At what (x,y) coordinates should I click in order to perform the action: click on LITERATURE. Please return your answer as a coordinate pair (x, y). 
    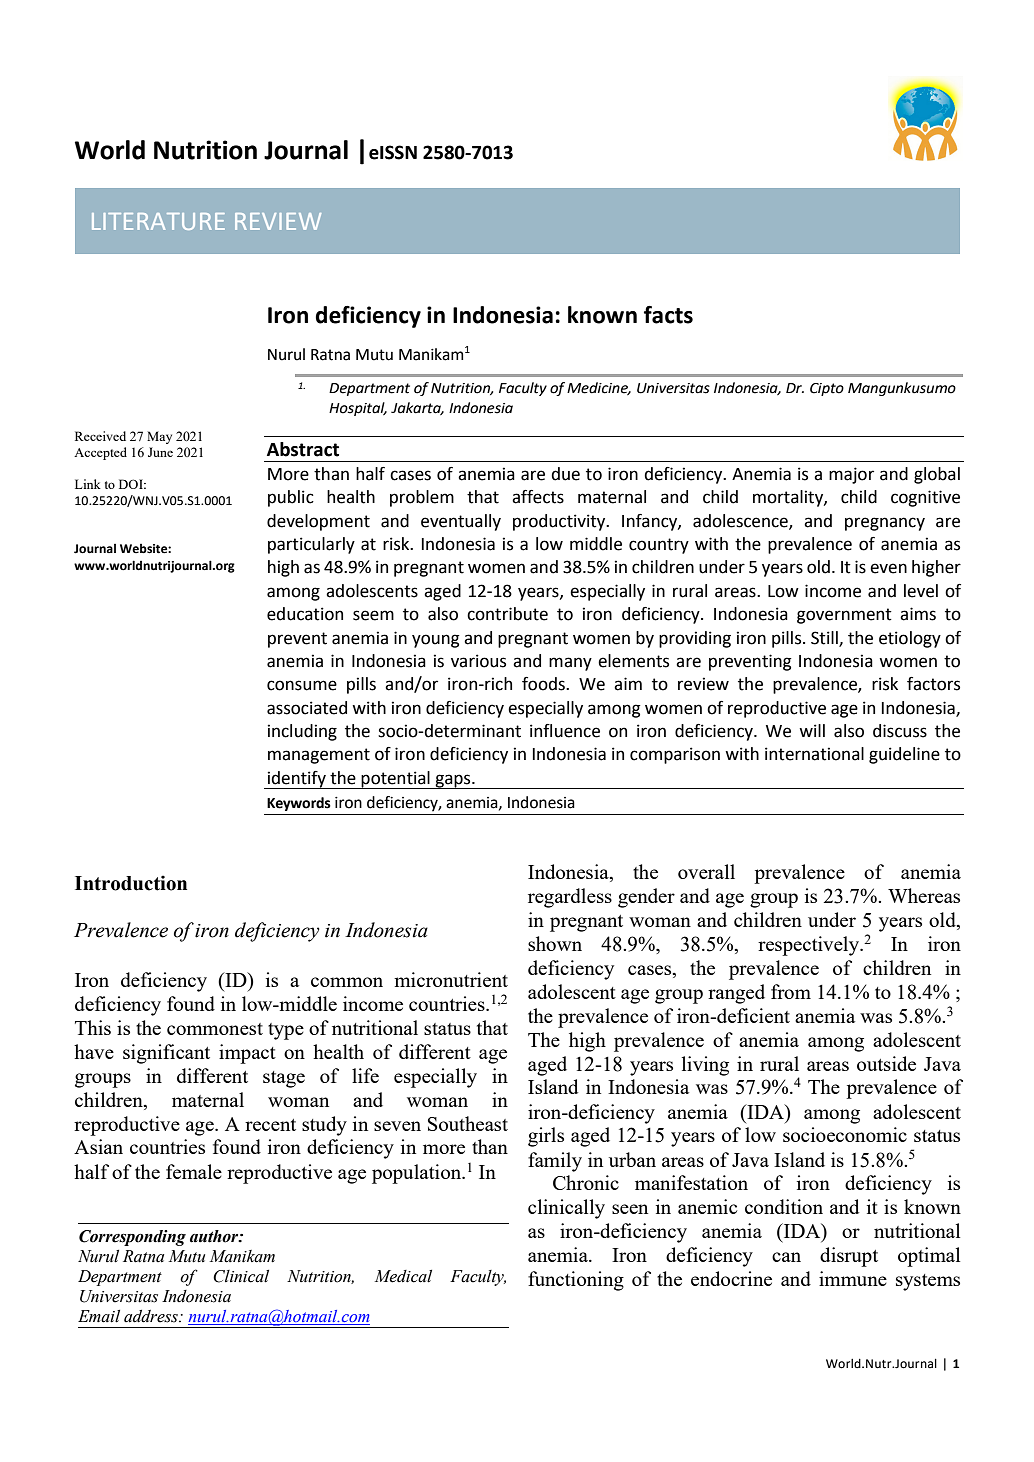
    Looking at the image, I should click on (158, 221).
